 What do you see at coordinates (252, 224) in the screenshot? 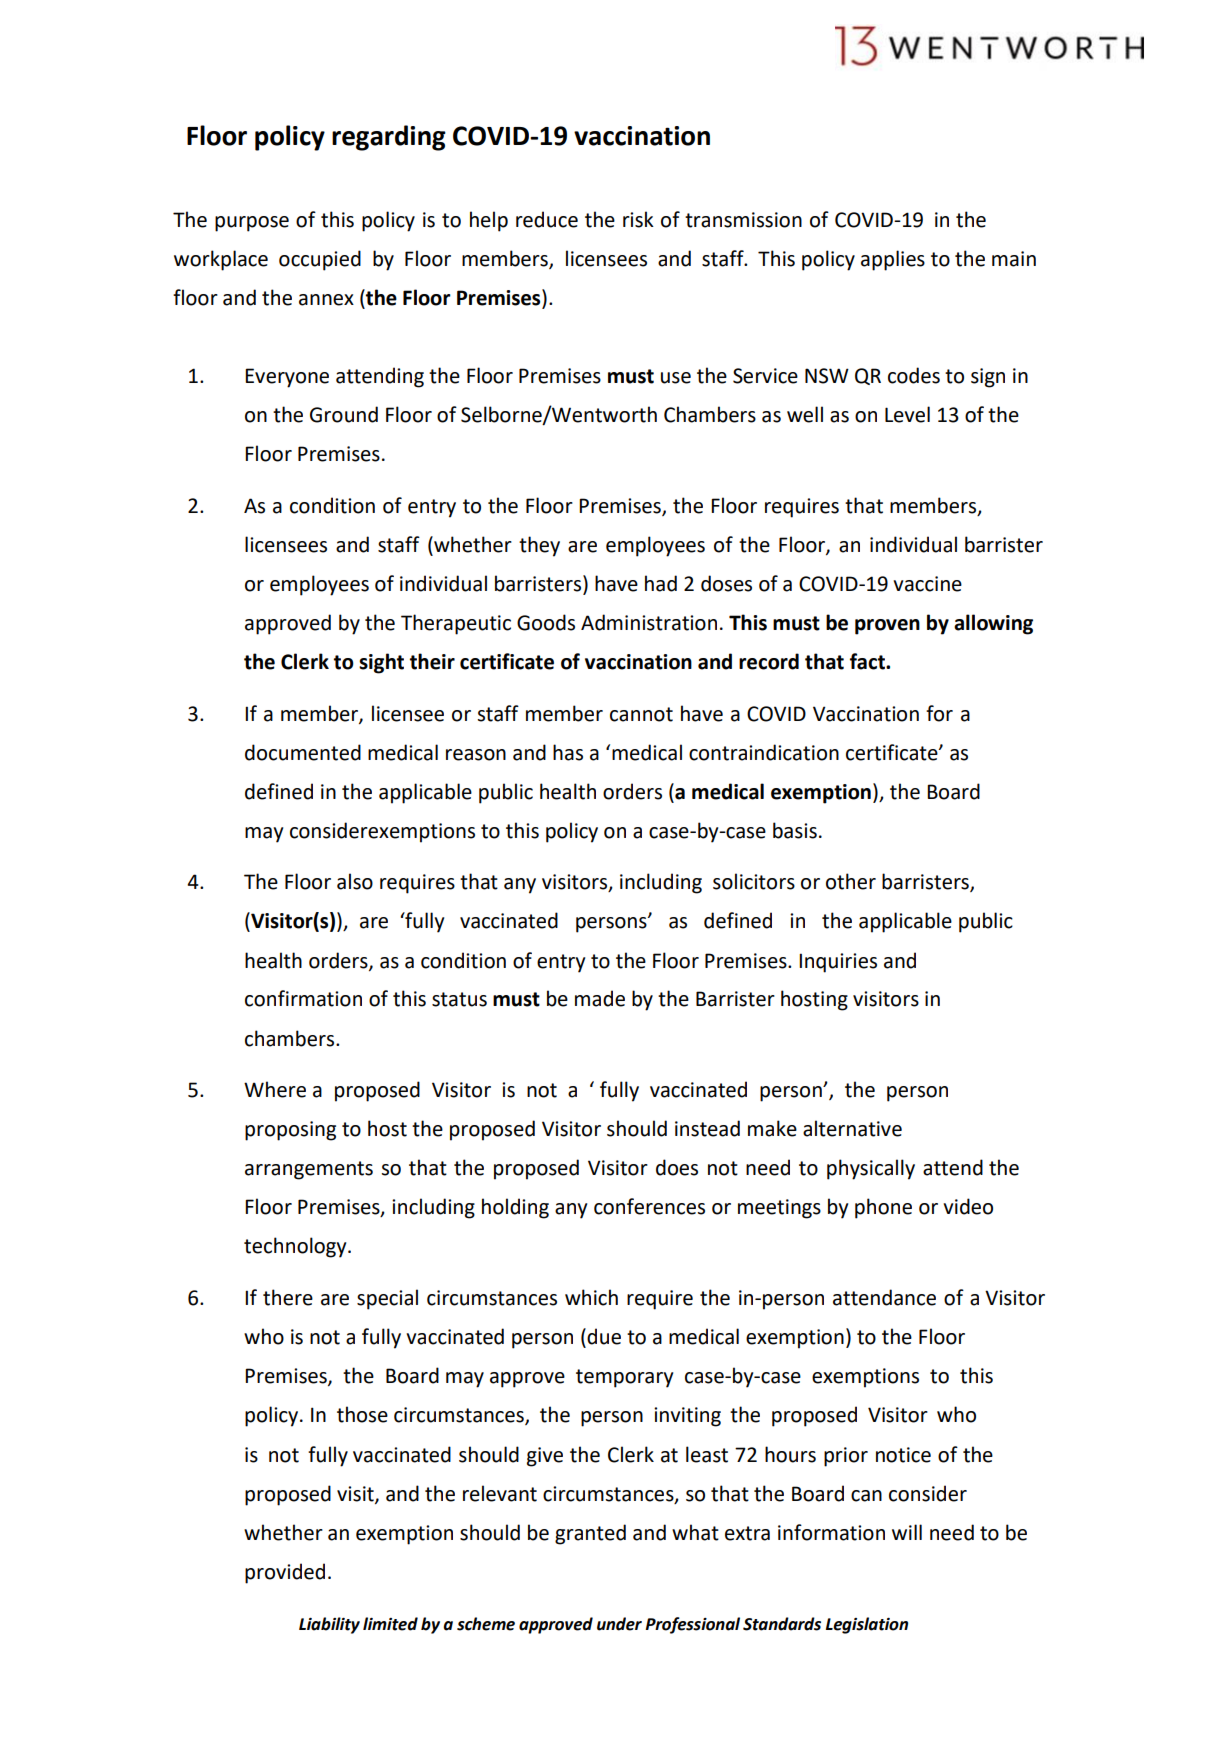
I see `purpose` at bounding box center [252, 224].
